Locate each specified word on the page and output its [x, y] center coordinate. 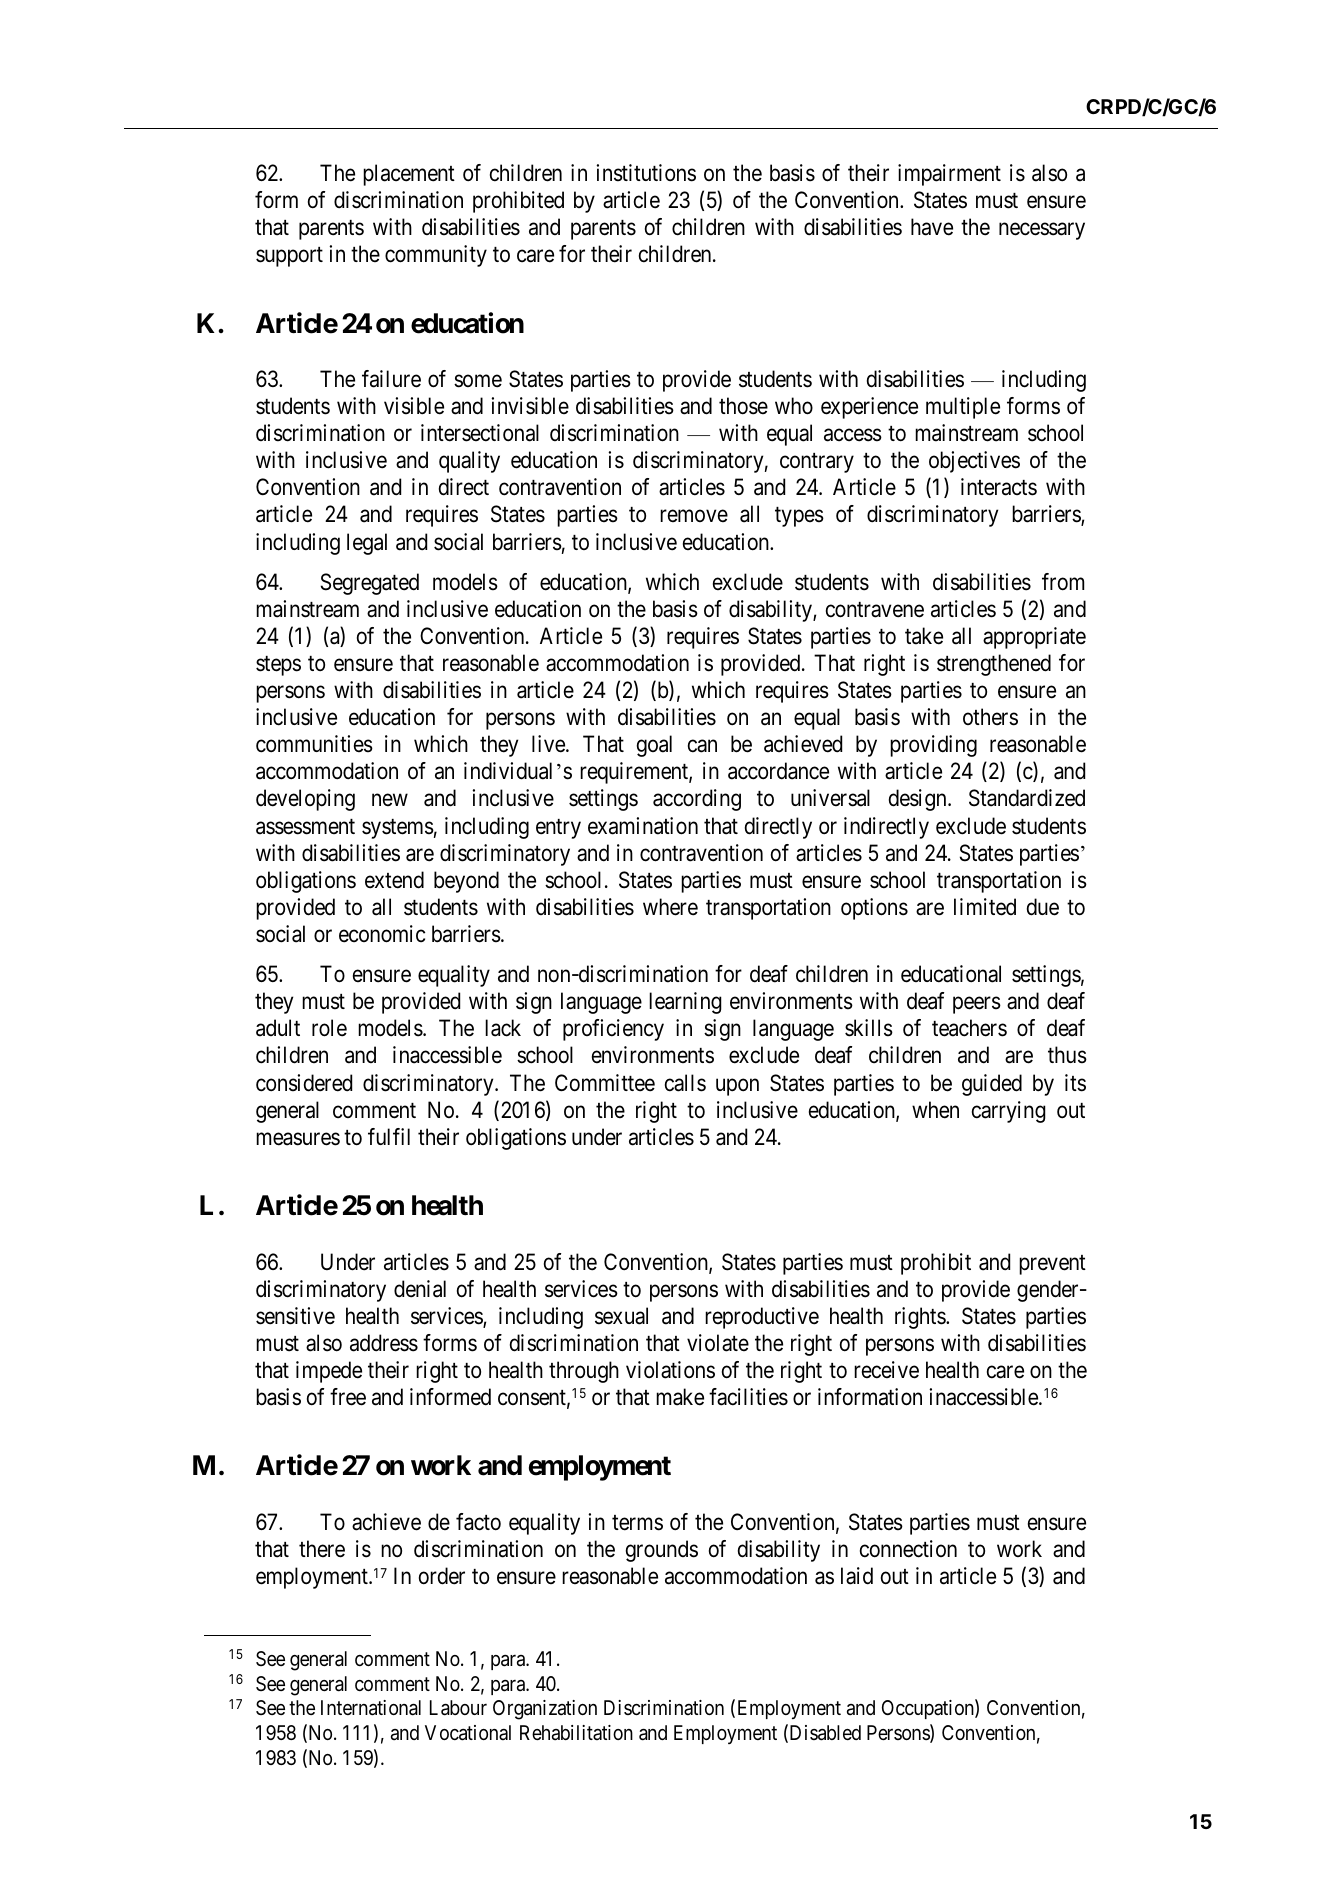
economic [382, 934]
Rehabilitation [576, 1733]
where [670, 907]
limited [985, 907]
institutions [646, 173]
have [932, 227]
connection [908, 1549]
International [371, 1708]
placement [409, 175]
